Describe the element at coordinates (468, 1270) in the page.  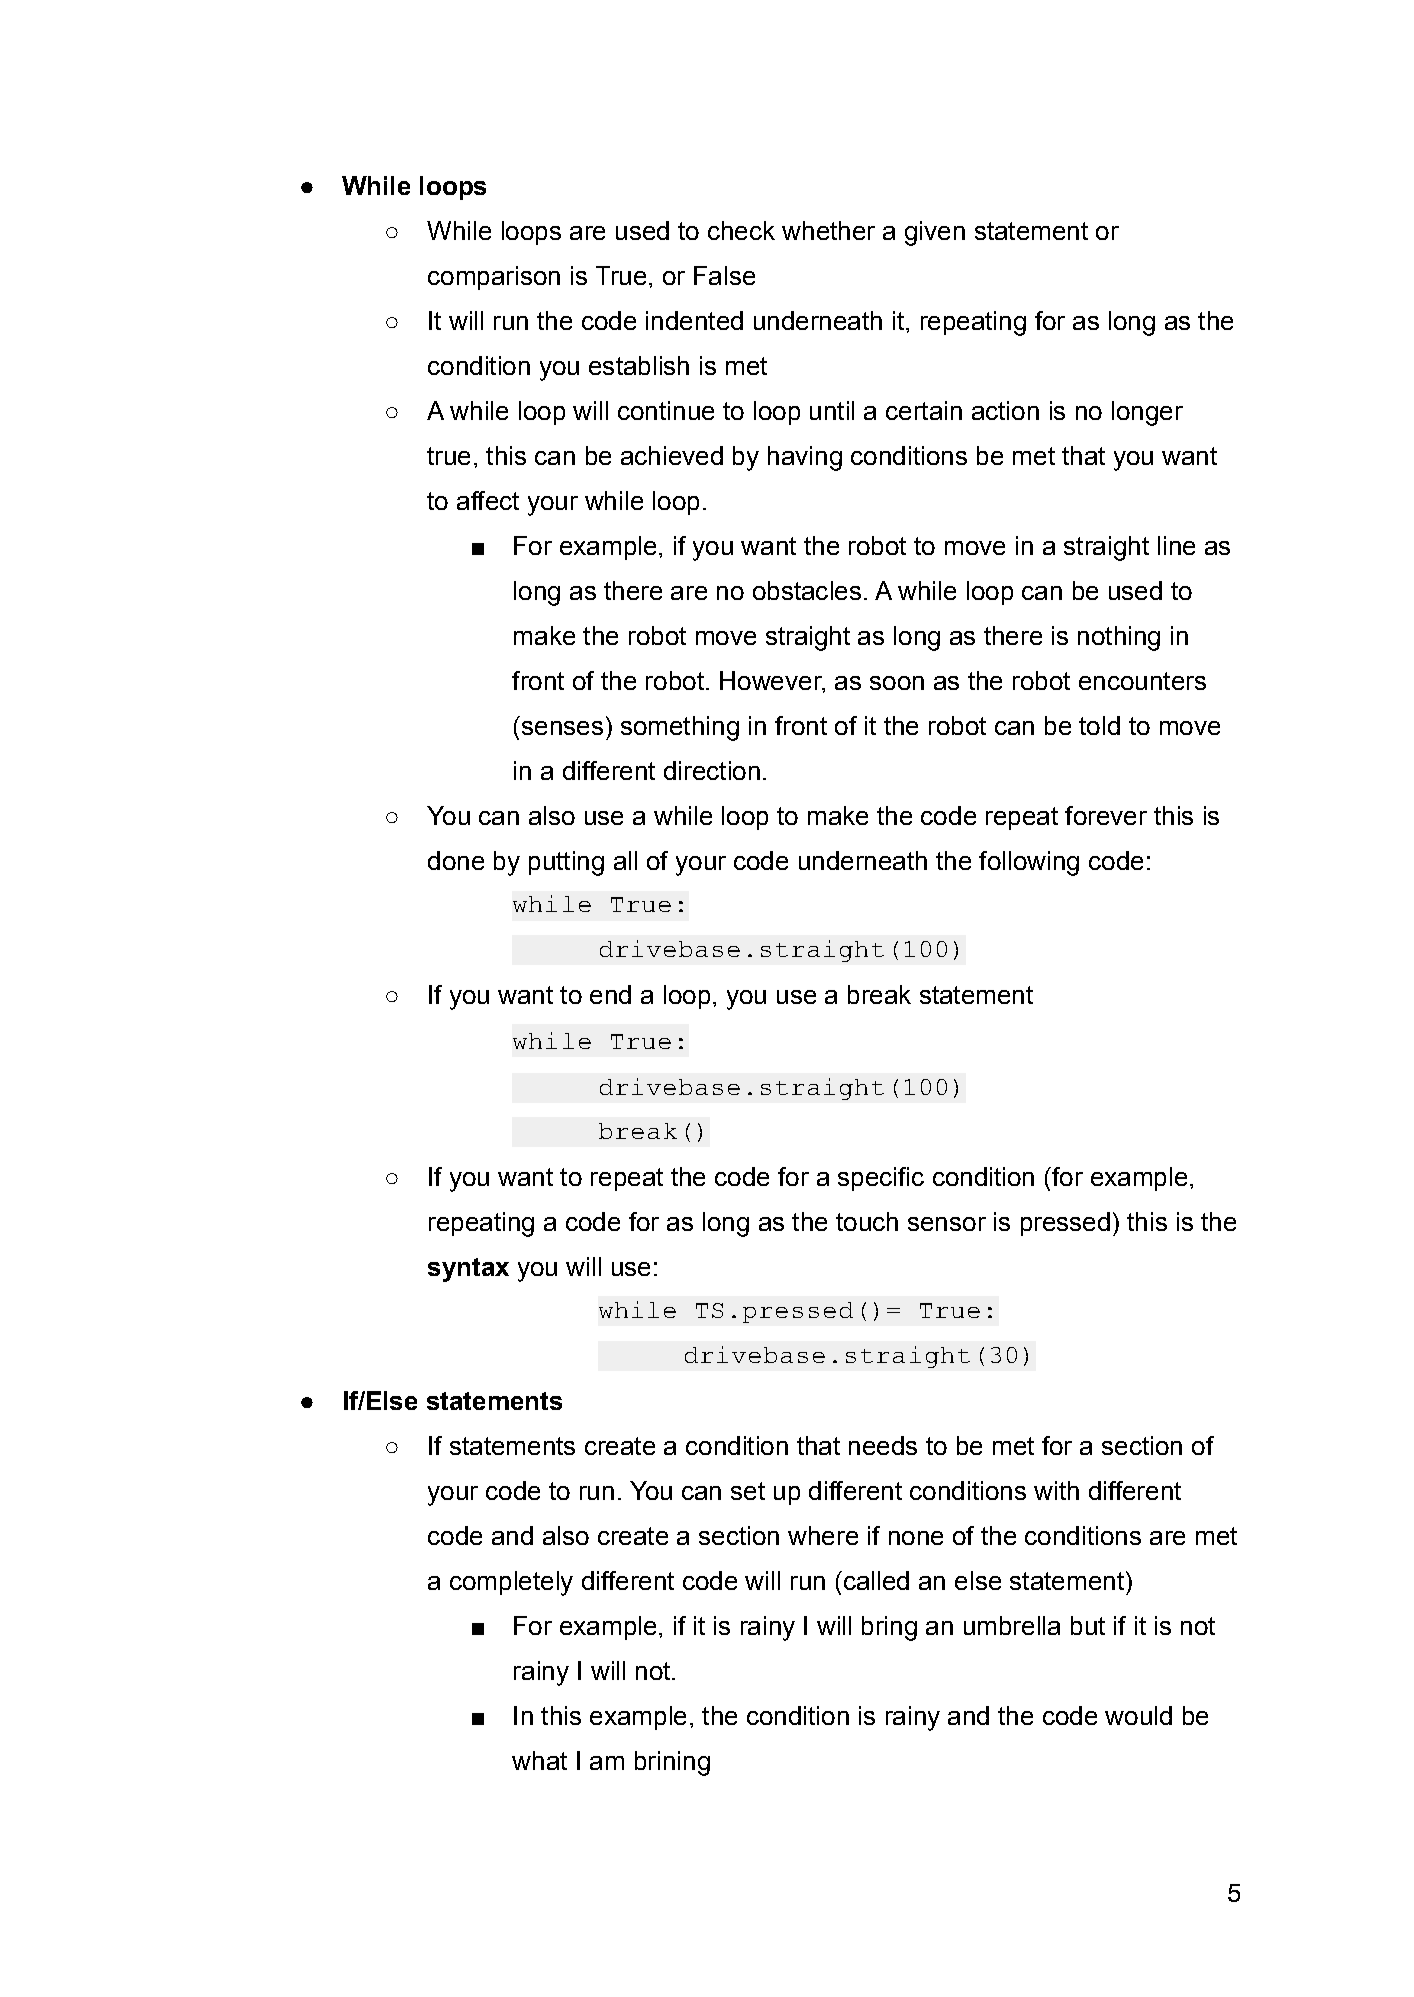
I see `syntax` at that location.
